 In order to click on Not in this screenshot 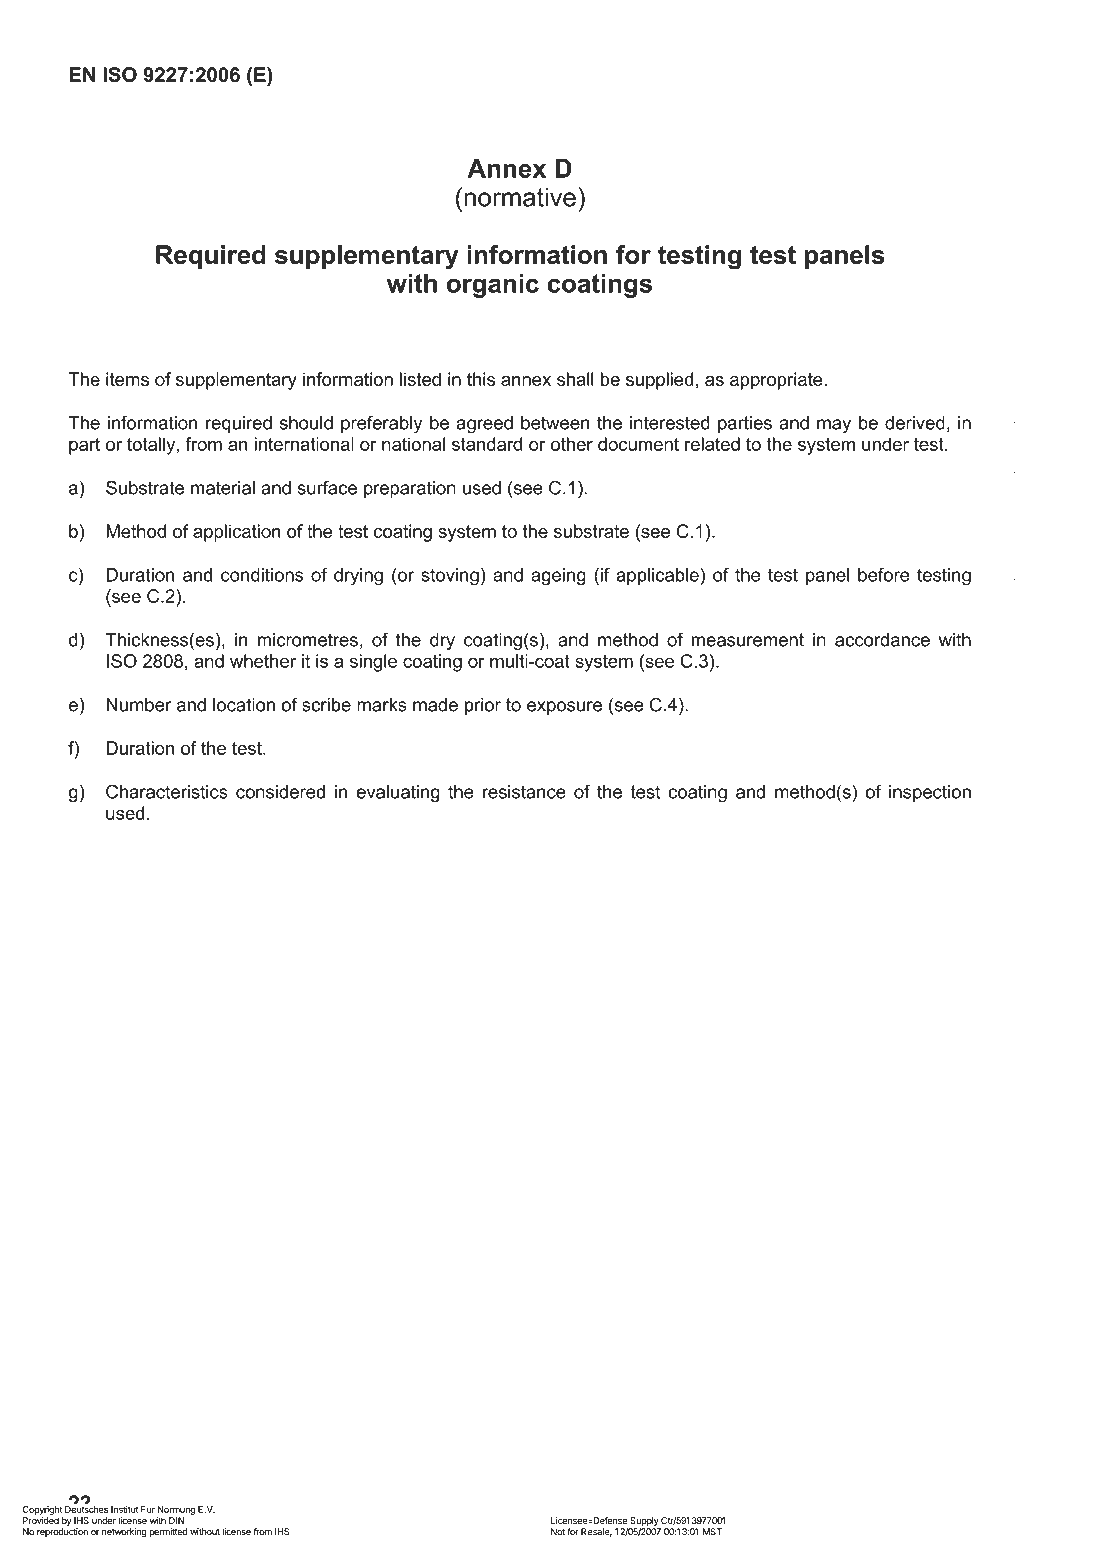, I will do `click(558, 1532)`.
